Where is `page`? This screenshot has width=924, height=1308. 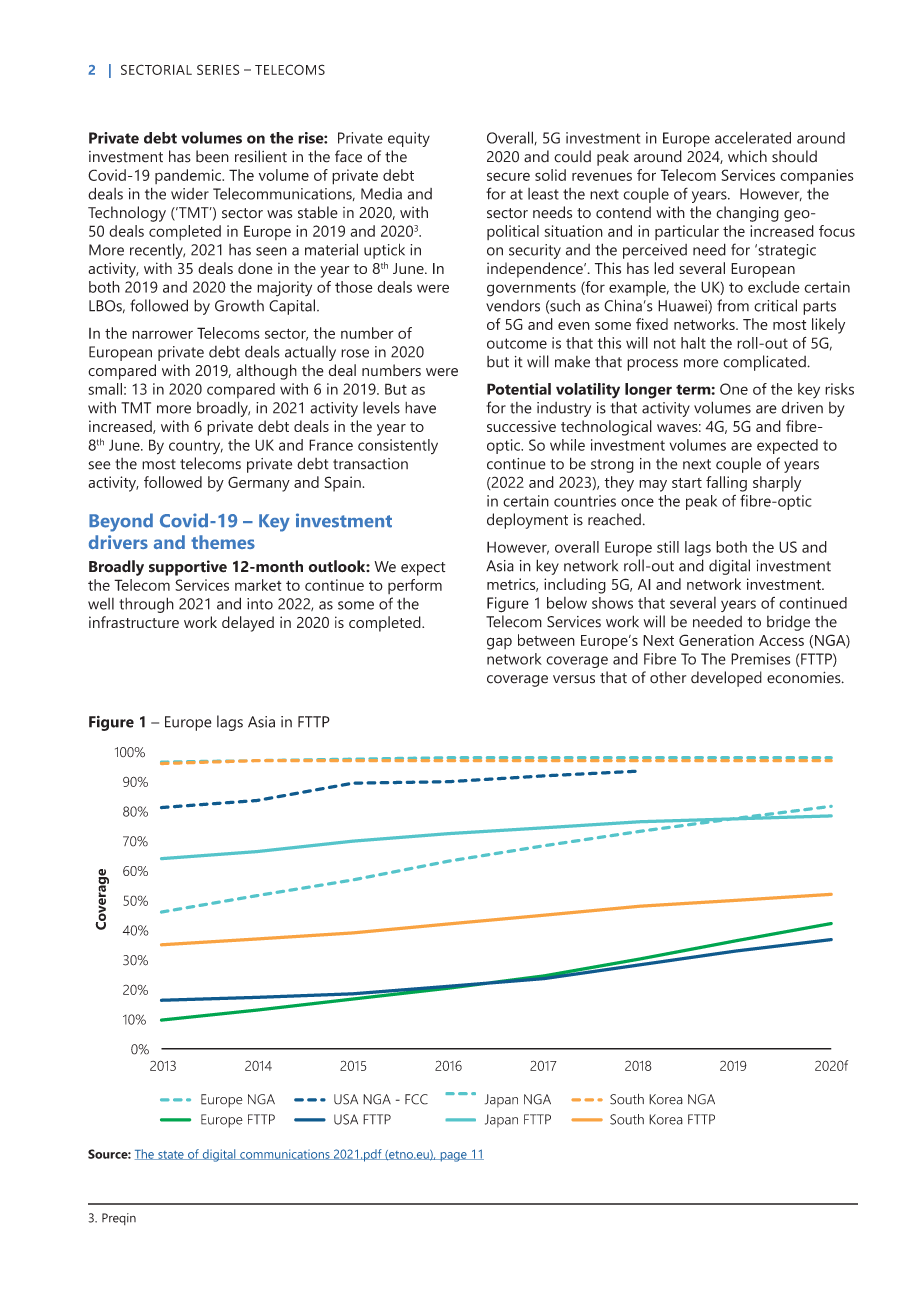 page is located at coordinates (453, 1157).
